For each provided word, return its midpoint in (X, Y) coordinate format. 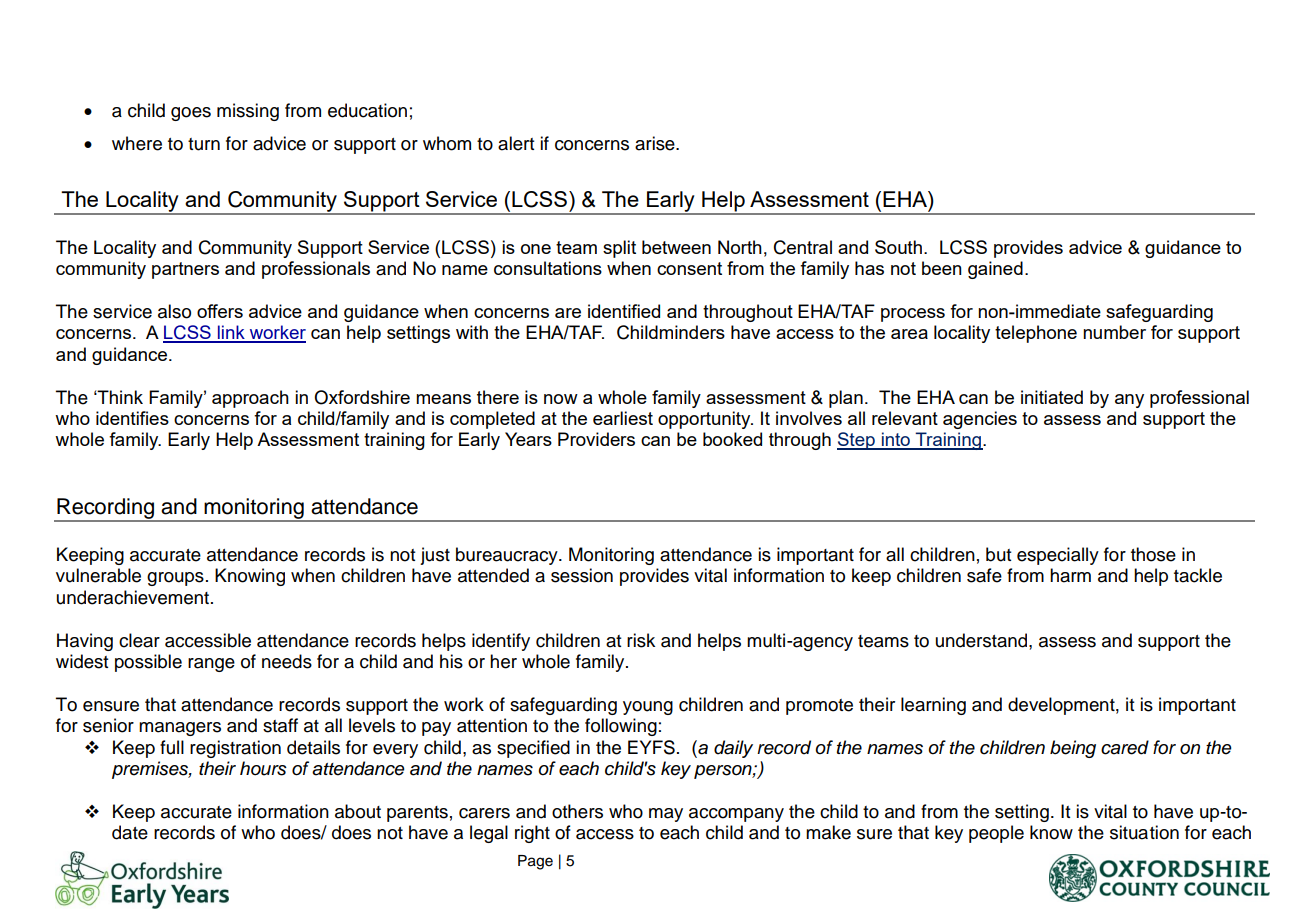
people (996, 834)
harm (1070, 575)
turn (204, 144)
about (358, 811)
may (666, 815)
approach (250, 399)
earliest (623, 418)
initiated (1052, 397)
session (582, 575)
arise (656, 143)
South (898, 247)
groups (175, 579)
